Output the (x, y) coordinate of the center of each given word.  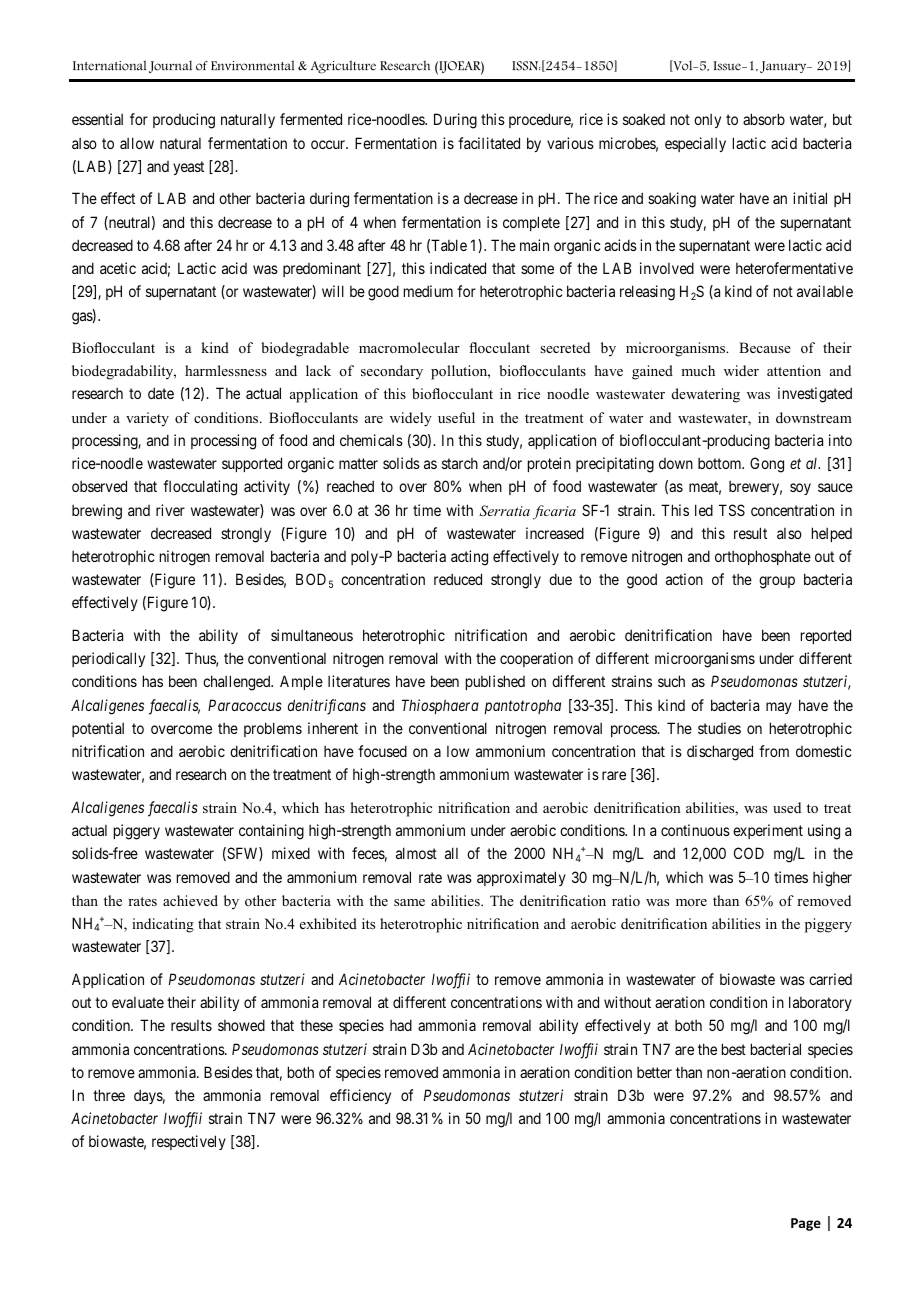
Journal (170, 66)
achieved (190, 900)
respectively (189, 1142)
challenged (238, 683)
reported (826, 636)
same (409, 902)
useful (456, 417)
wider (741, 370)
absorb (764, 119)
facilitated (489, 143)
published (495, 682)
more (691, 902)
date (161, 393)
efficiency (360, 1096)
